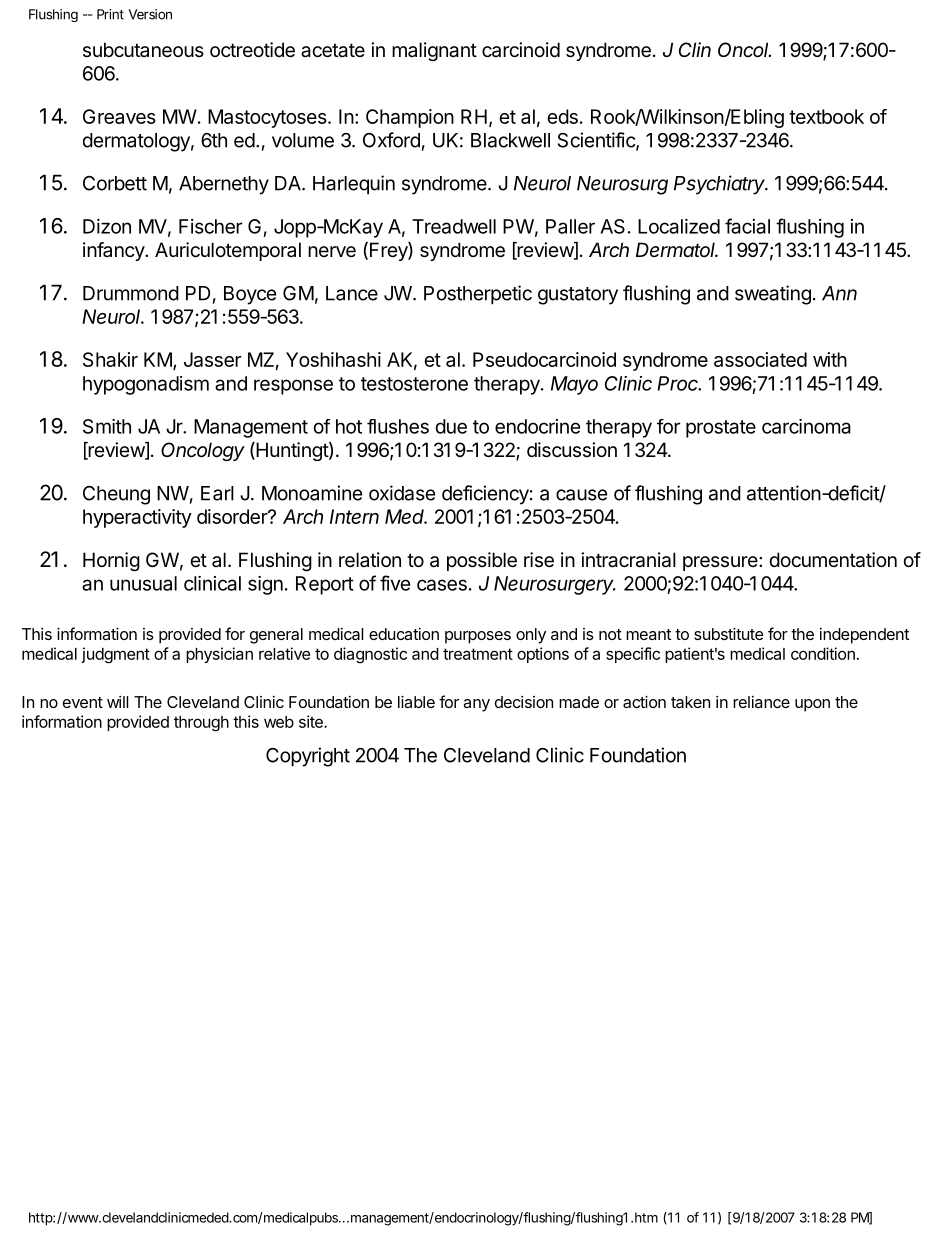 The width and height of the screenshot is (952, 1233). What do you see at coordinates (143, 50) in the screenshot?
I see `subcutaneous` at bounding box center [143, 50].
